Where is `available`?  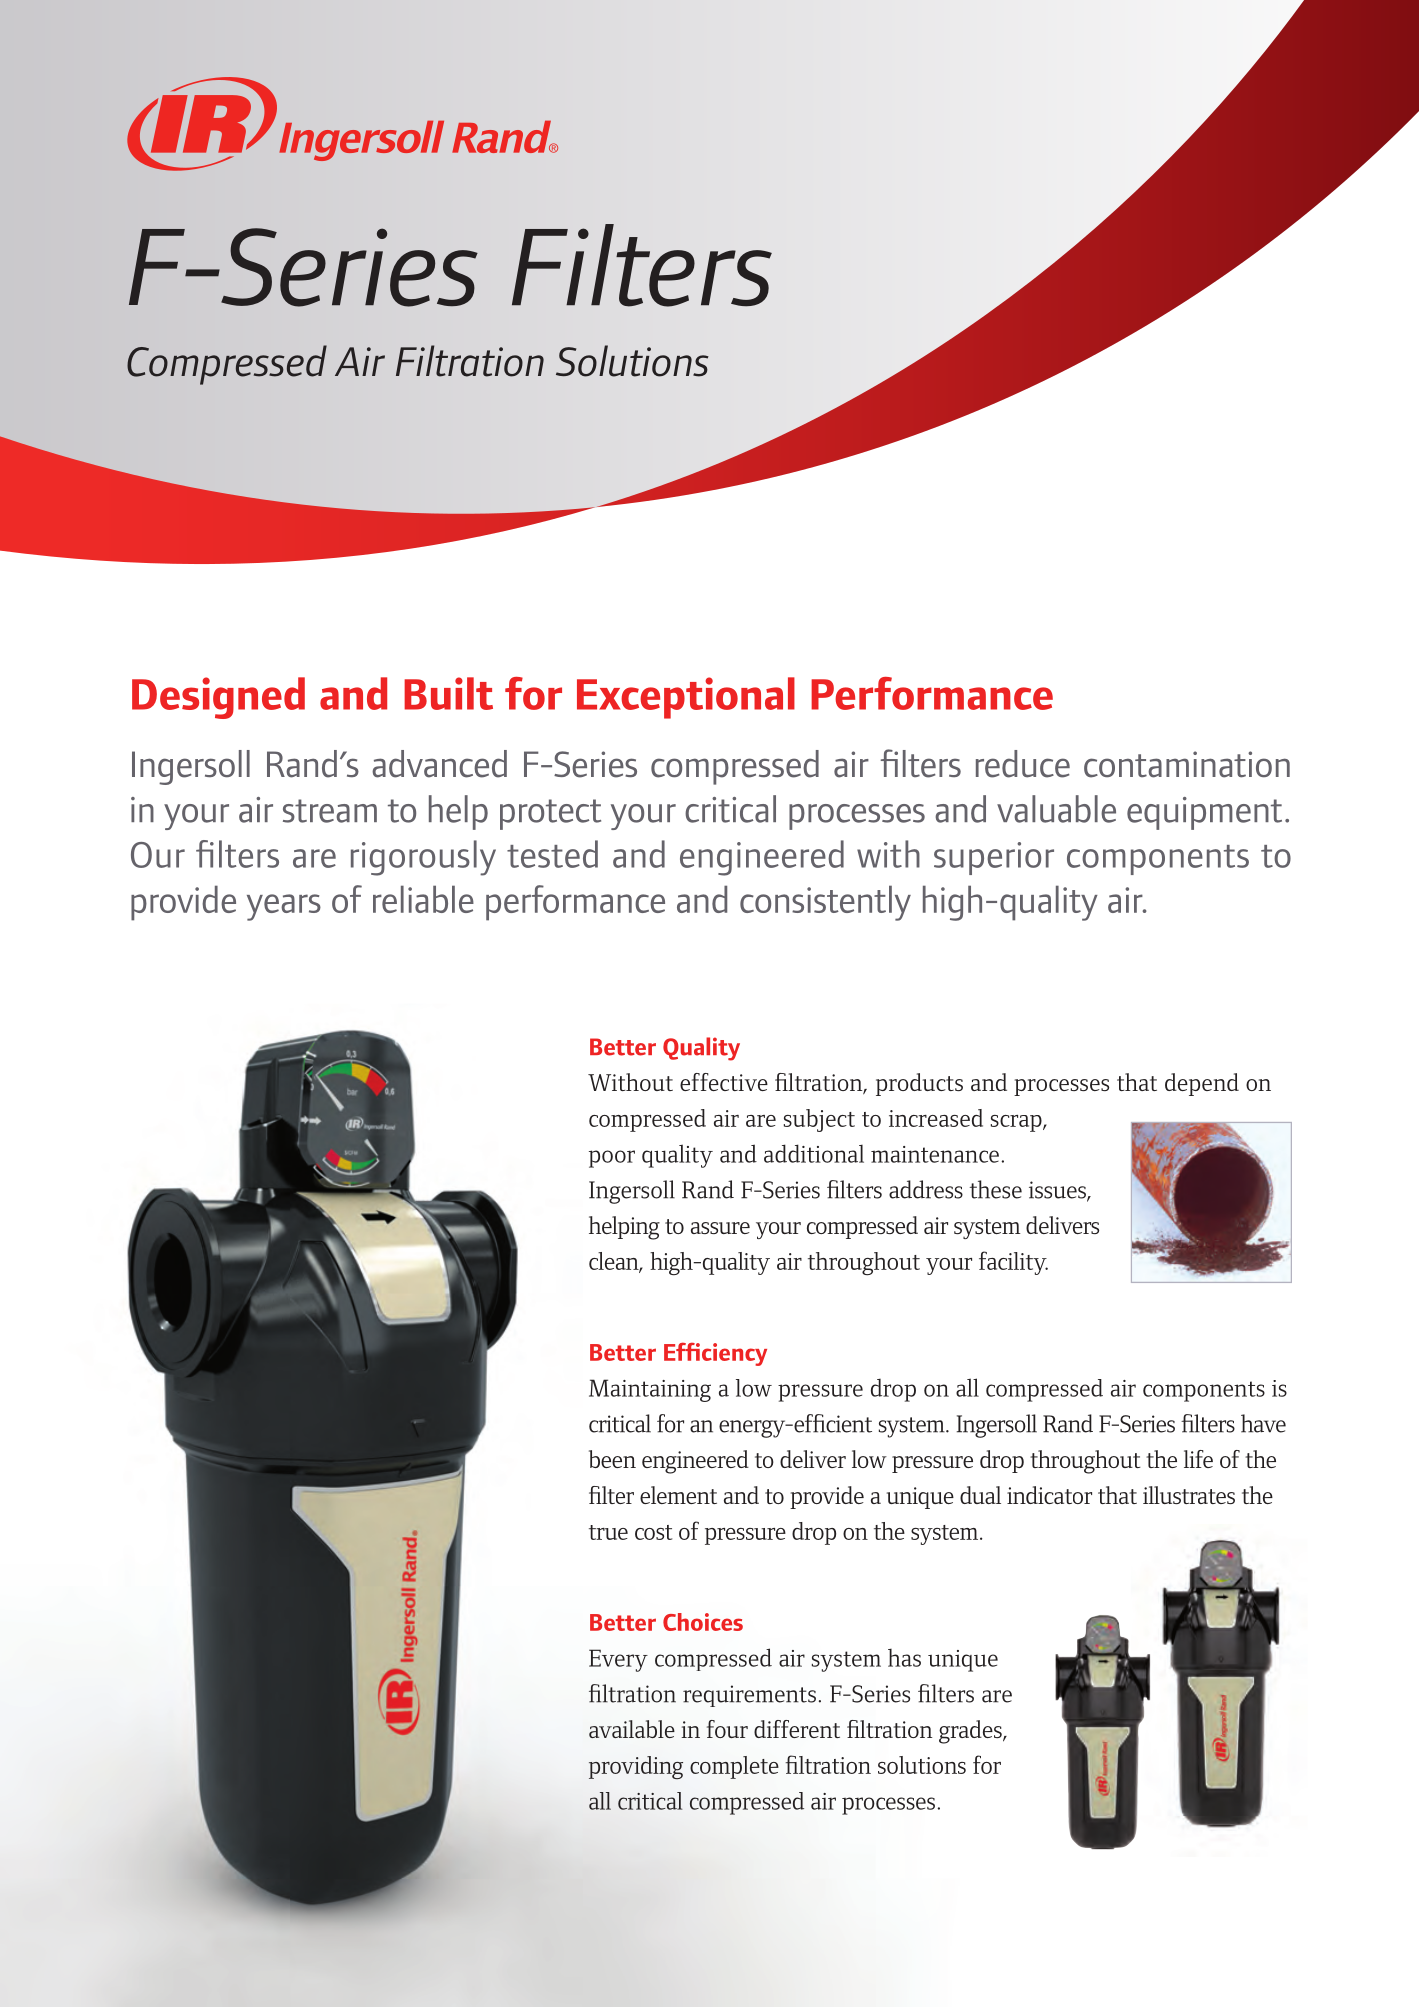
available is located at coordinates (632, 1729).
